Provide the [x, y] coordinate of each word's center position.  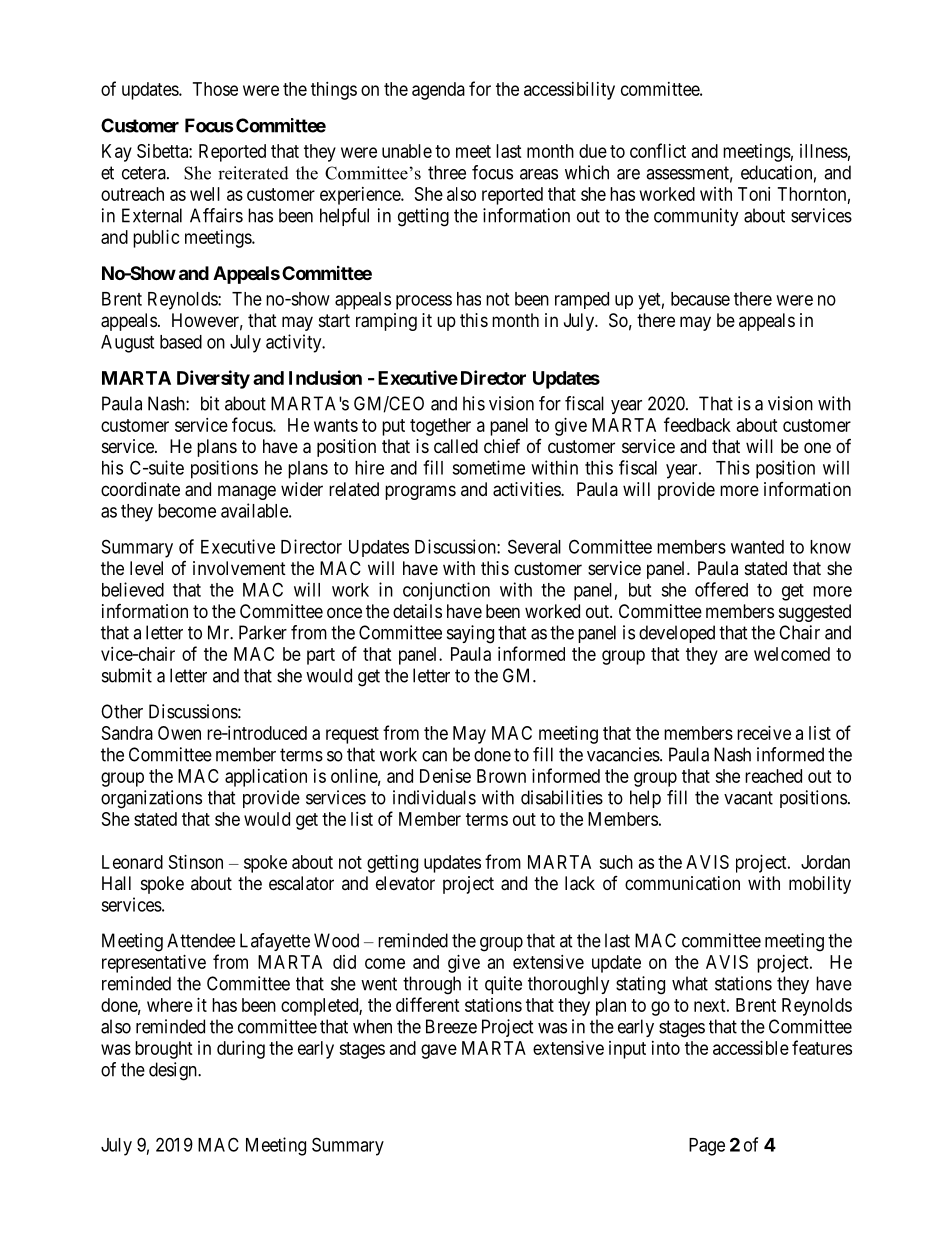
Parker [263, 632]
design [174, 1071]
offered [721, 589]
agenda [438, 91]
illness [824, 151]
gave [439, 1051]
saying [470, 634]
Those [215, 89]
